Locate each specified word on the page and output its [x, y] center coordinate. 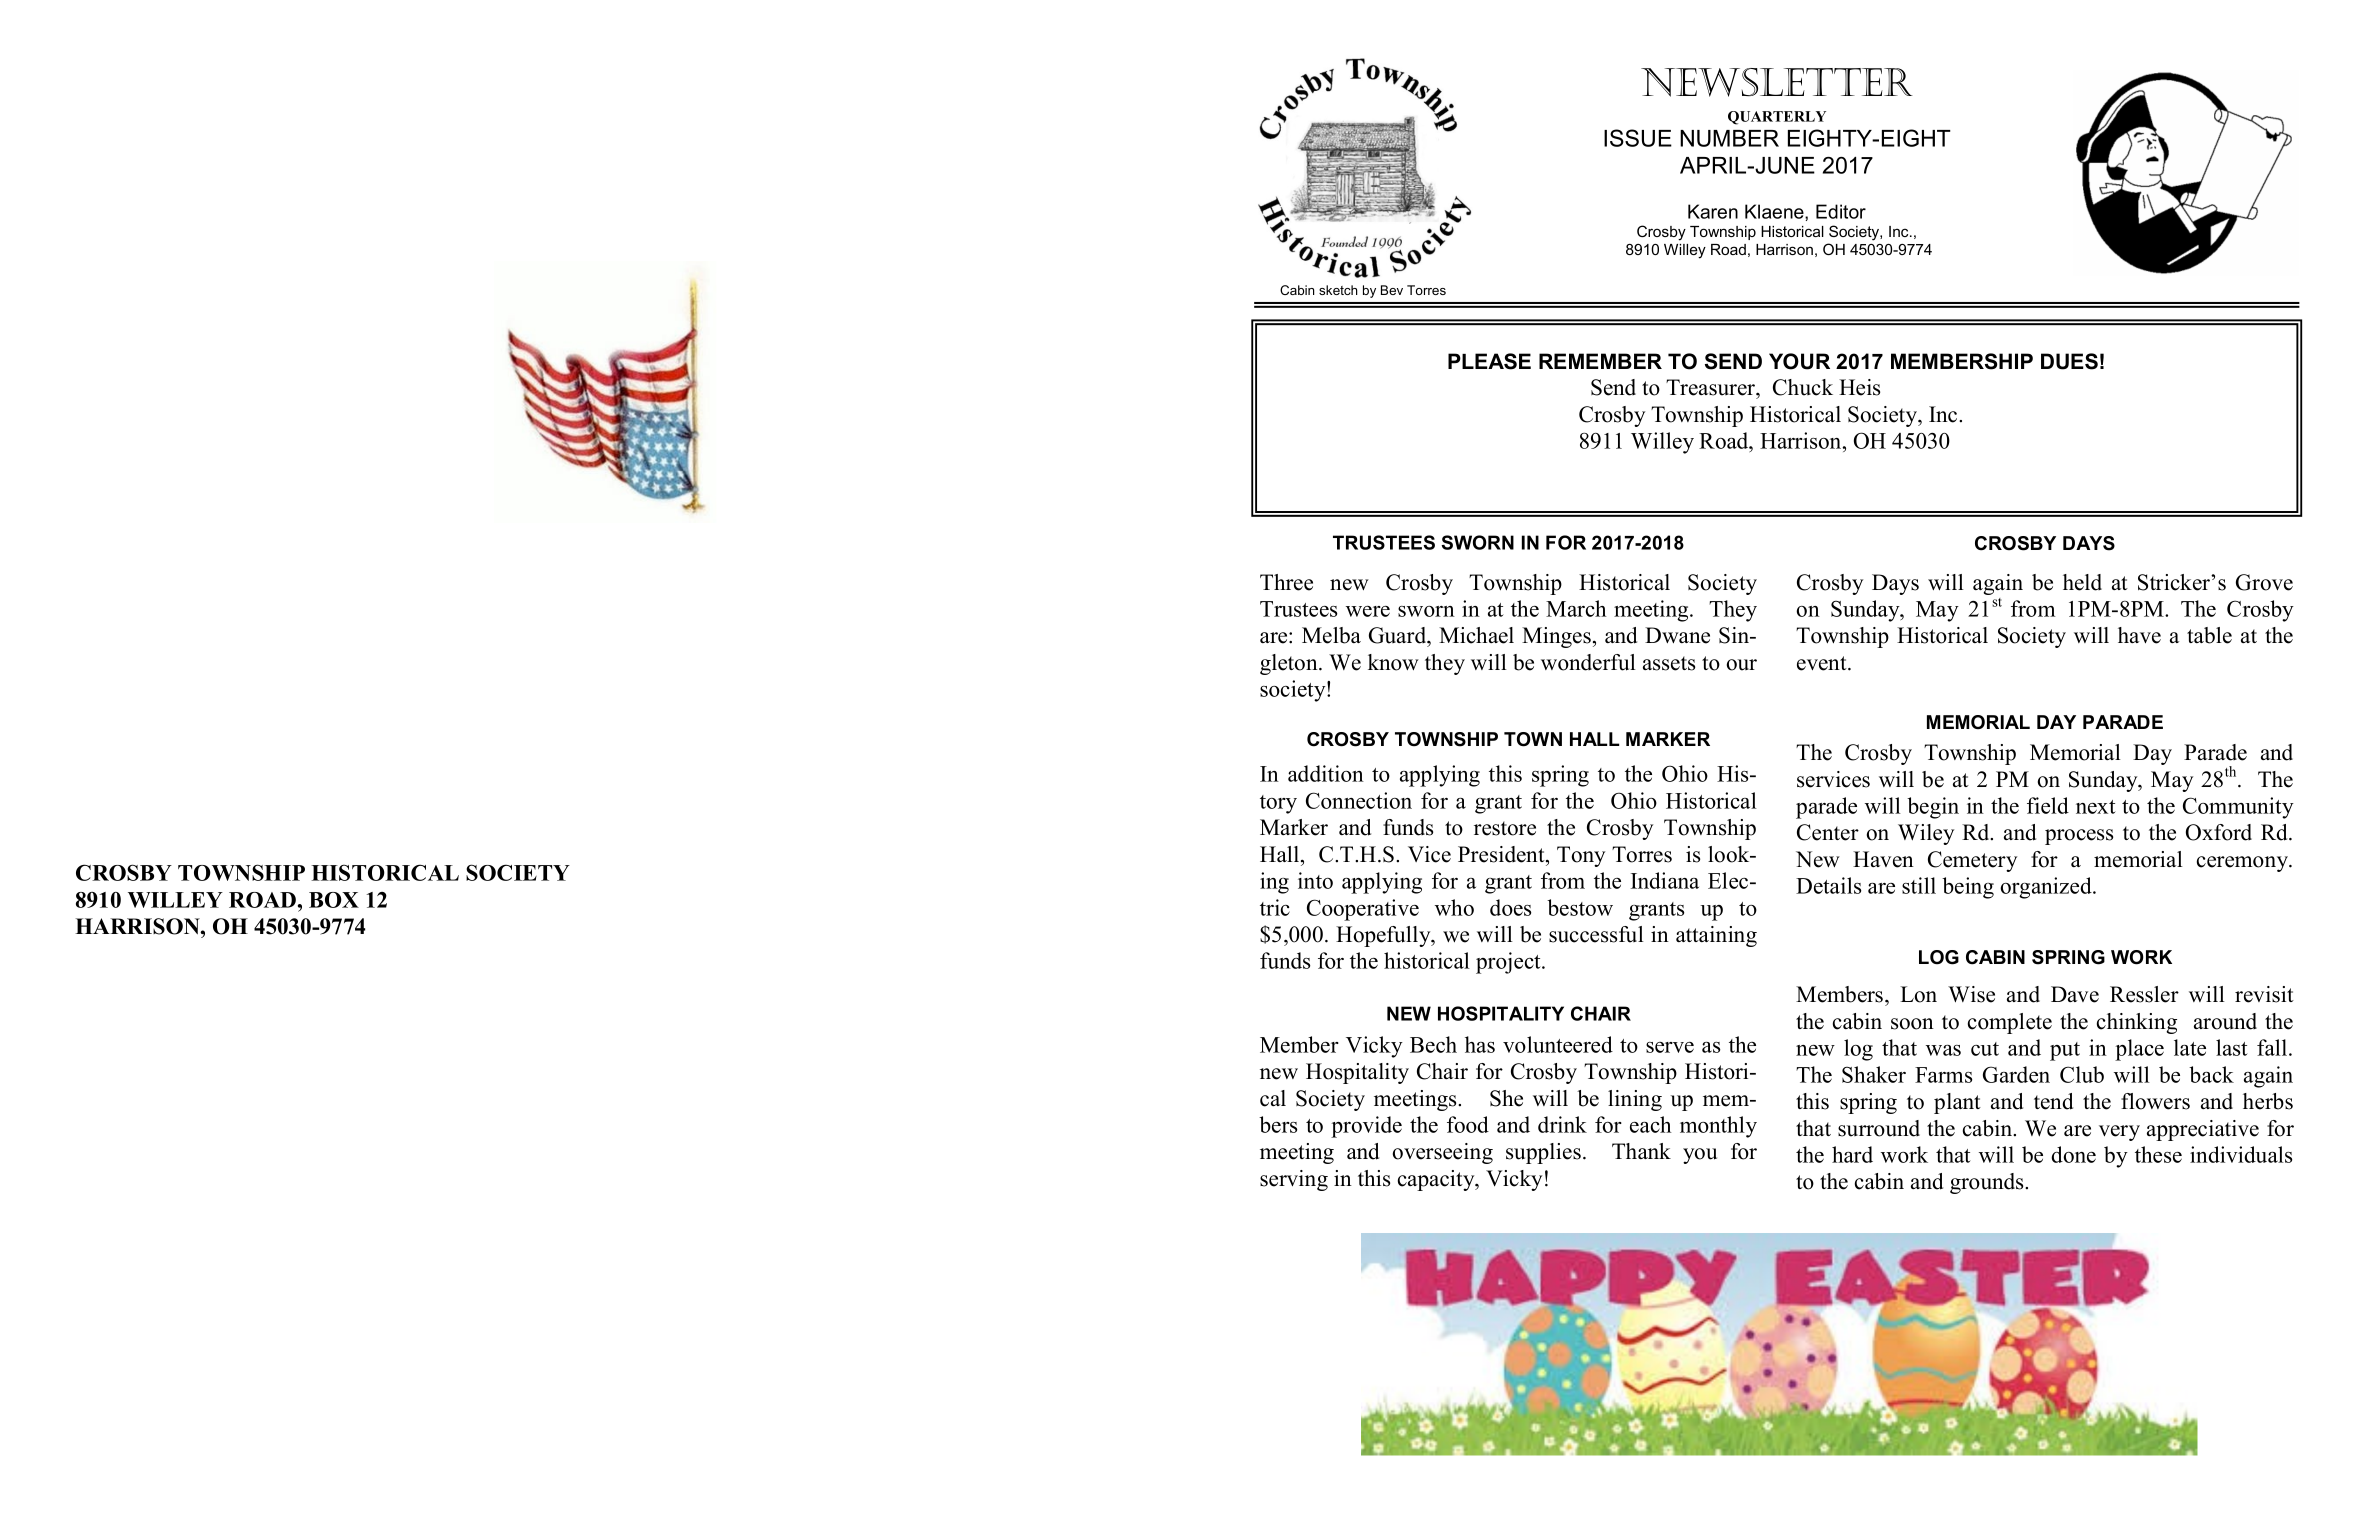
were [1368, 611]
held [2082, 582]
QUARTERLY [1777, 118]
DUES [2069, 361]
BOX [334, 900]
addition [1326, 773]
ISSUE [1638, 138]
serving [1294, 1180]
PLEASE [1489, 361]
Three [1286, 582]
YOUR [1799, 361]
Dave [2075, 994]
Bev [1392, 290]
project [1509, 963]
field [2048, 805]
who [1454, 907]
